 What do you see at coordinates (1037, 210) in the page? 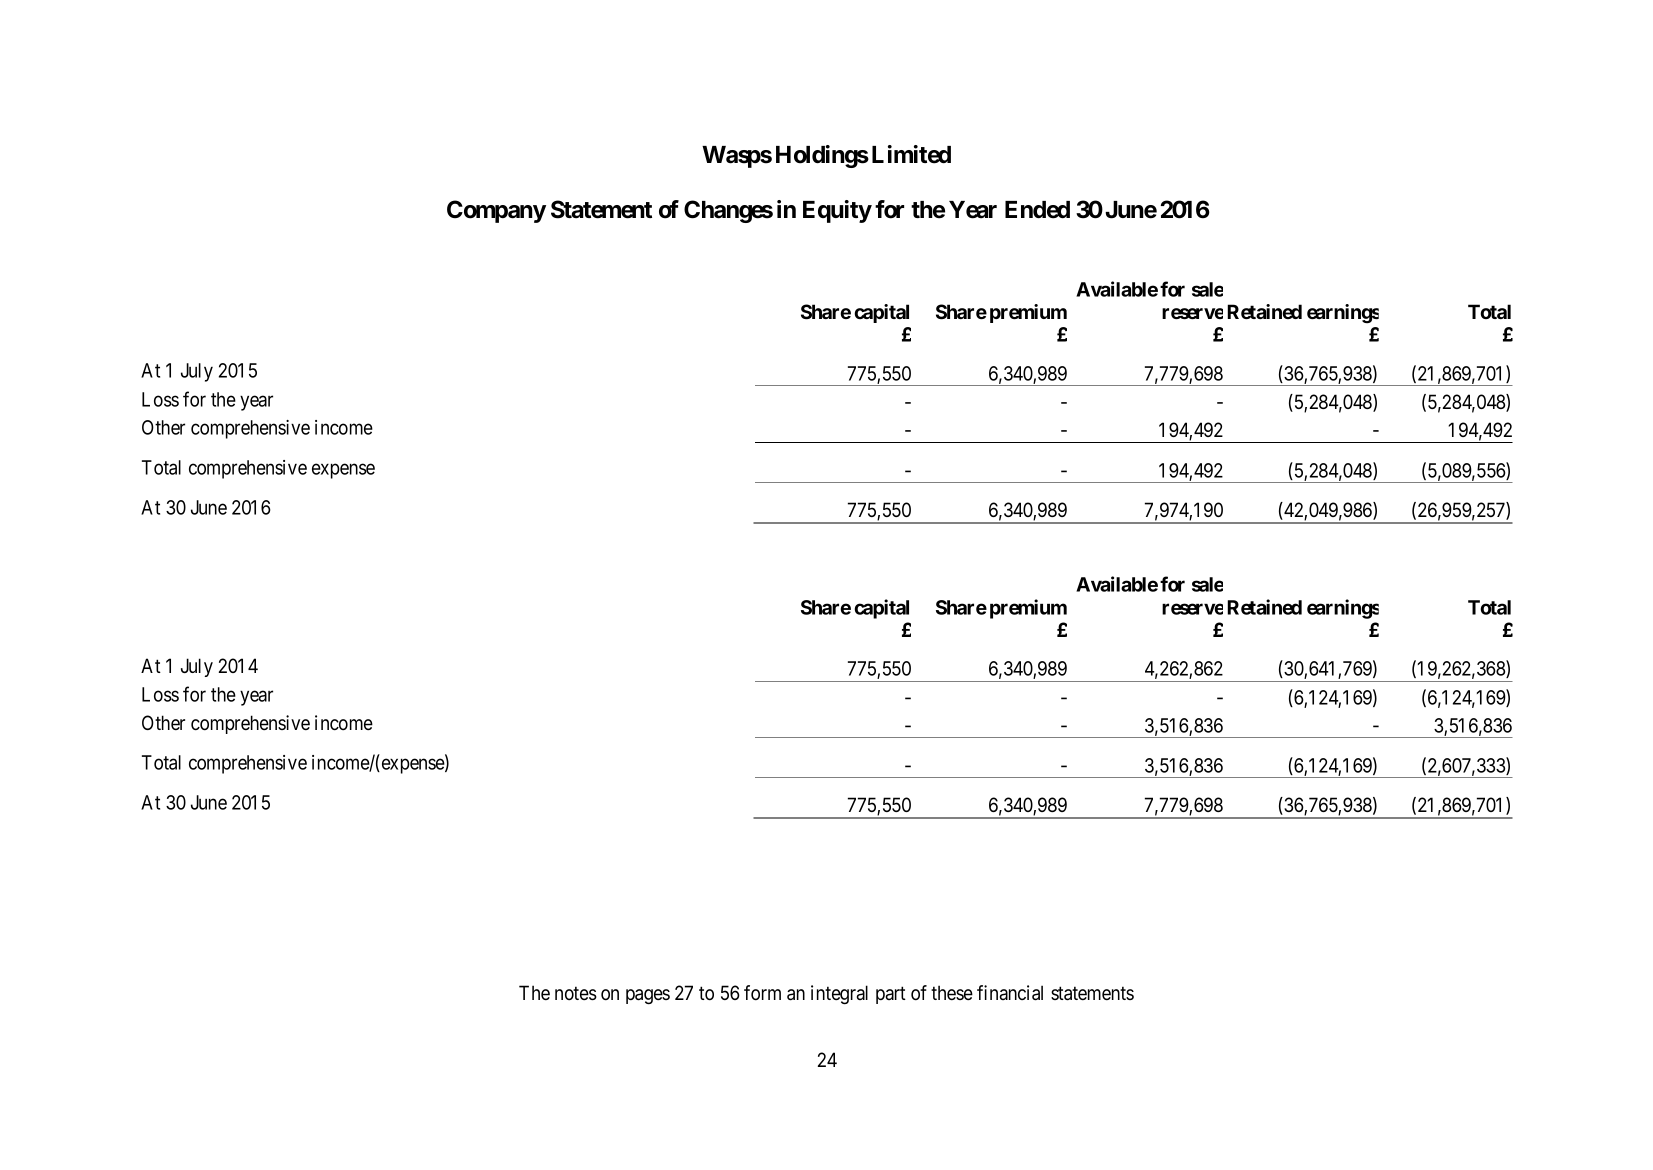
I see `Ended` at bounding box center [1037, 210].
